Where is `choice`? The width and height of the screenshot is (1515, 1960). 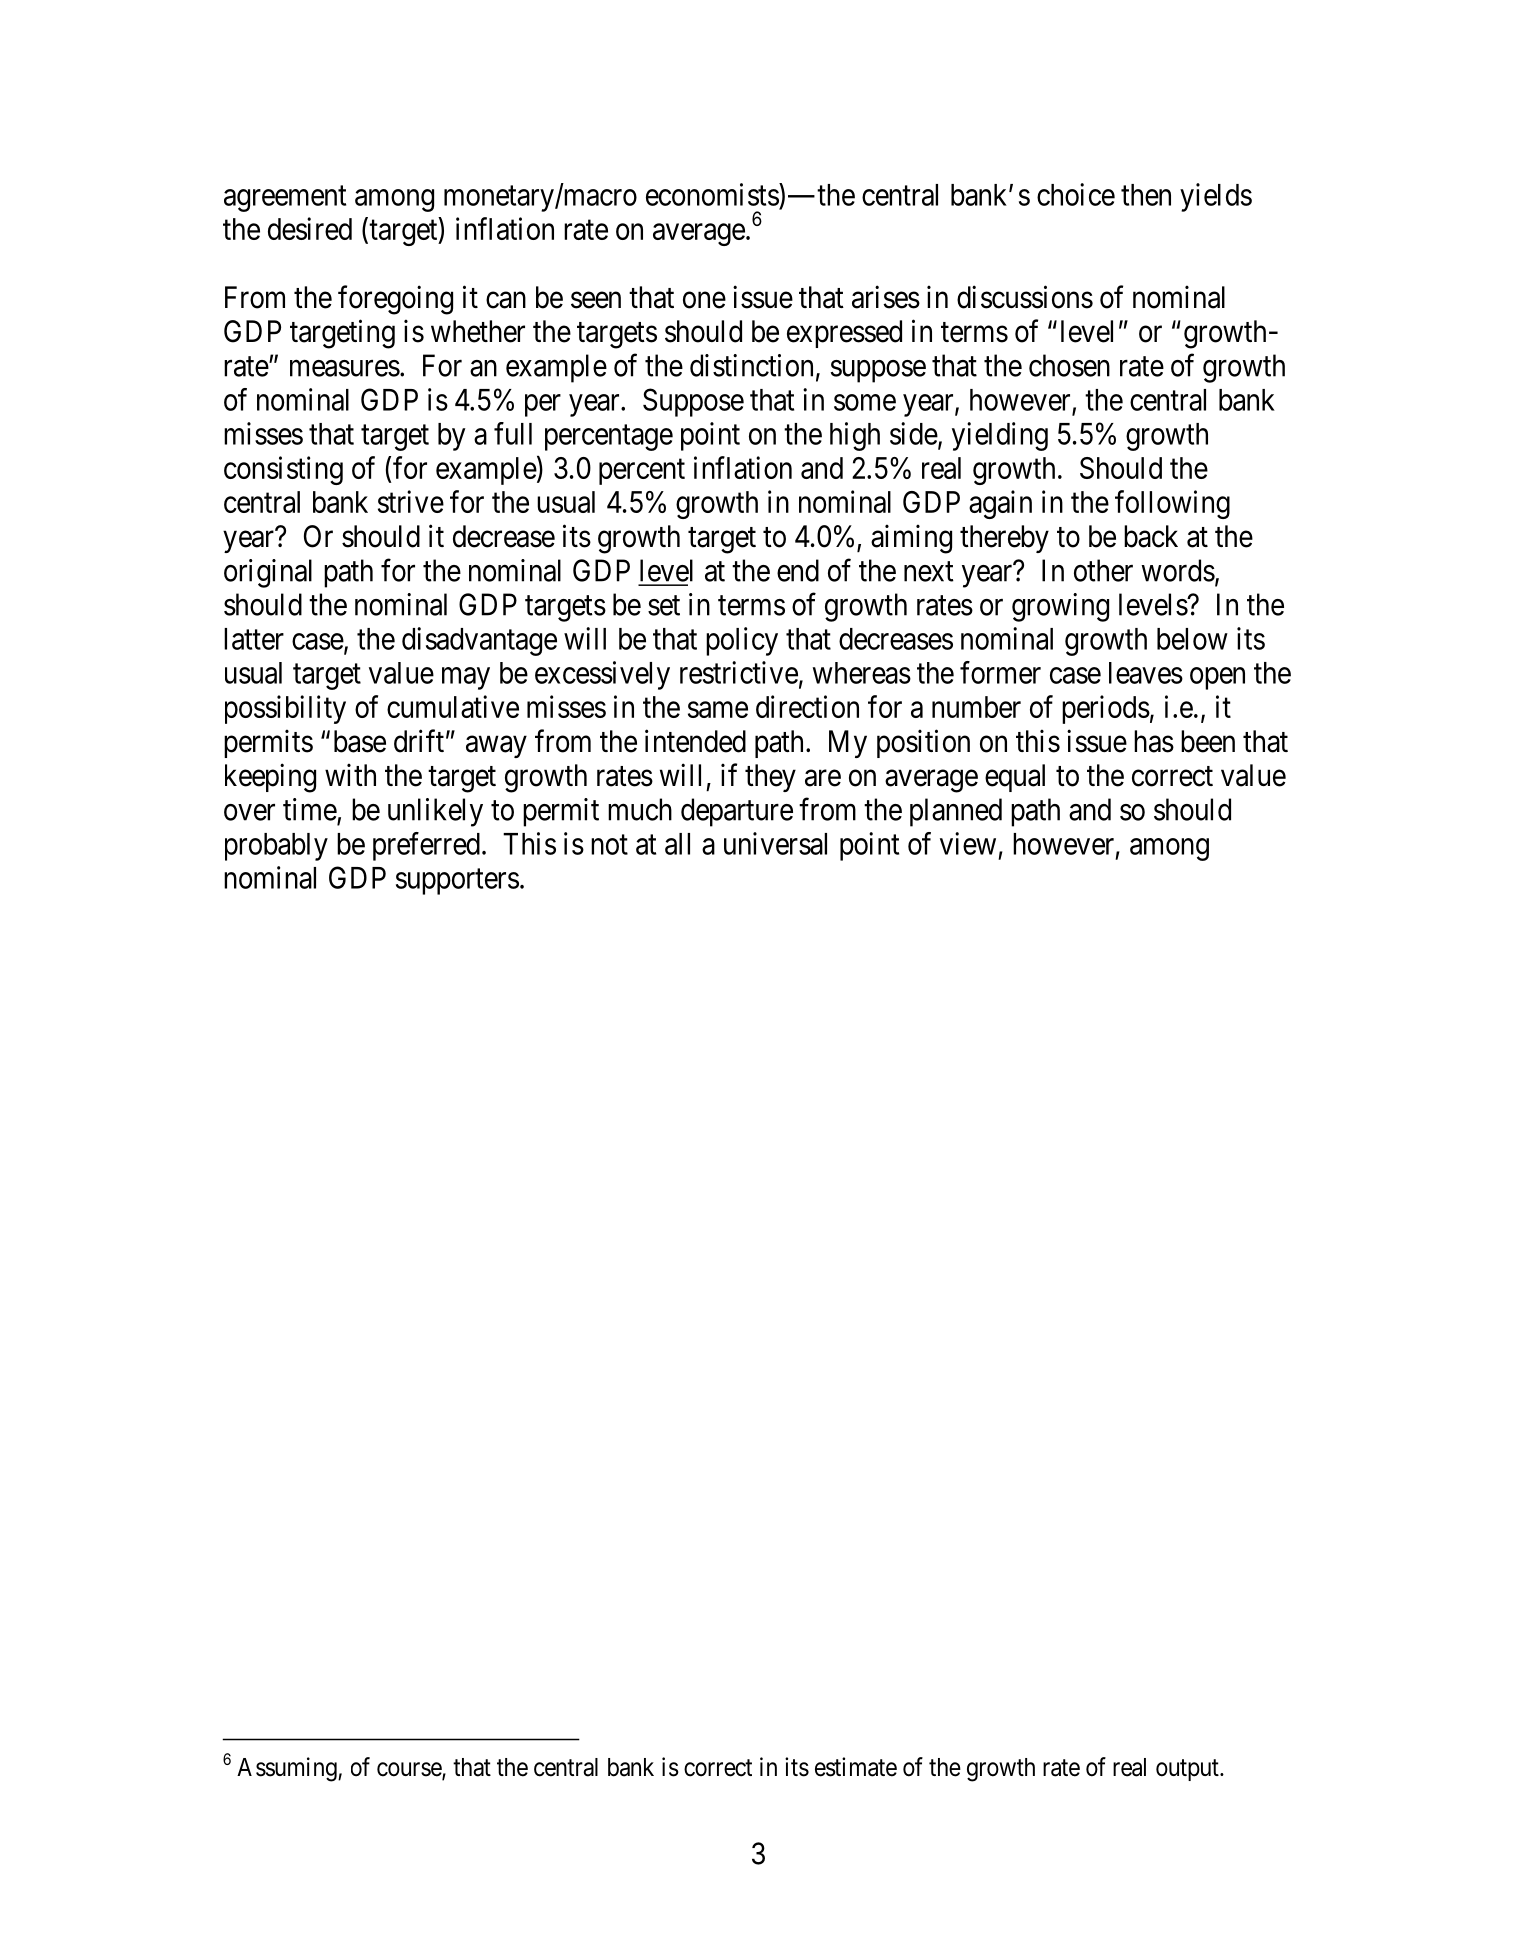 choice is located at coordinates (1076, 194).
